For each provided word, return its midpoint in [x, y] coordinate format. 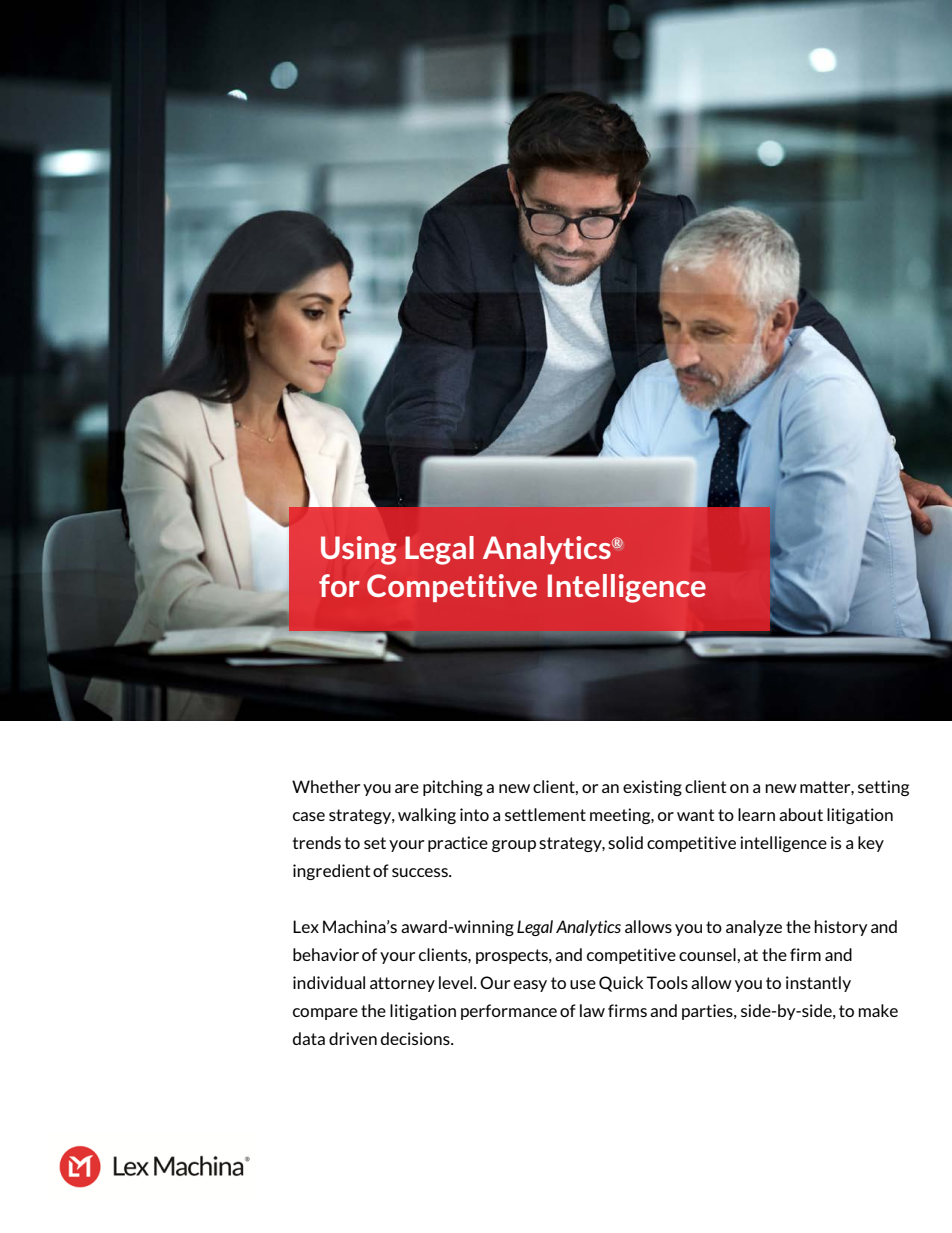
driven [353, 1038]
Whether [326, 786]
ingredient [331, 872]
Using [358, 550]
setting [883, 788]
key [871, 844]
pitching [453, 788]
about [801, 814]
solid [625, 842]
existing [652, 788]
